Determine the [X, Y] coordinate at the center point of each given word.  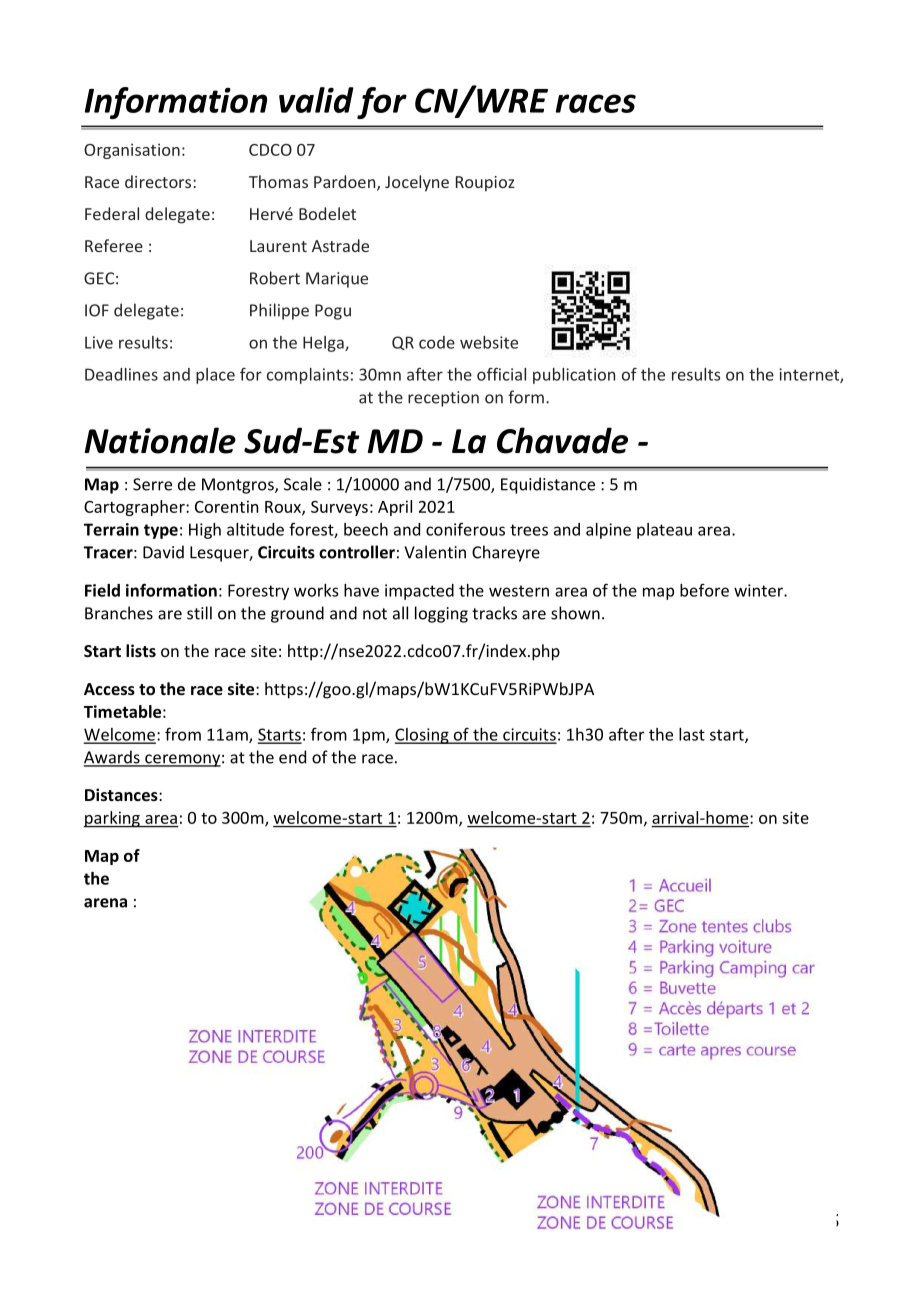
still [199, 613]
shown [575, 613]
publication [574, 376]
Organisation [132, 151]
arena [105, 903]
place [215, 376]
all [400, 613]
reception [443, 399]
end [292, 757]
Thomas [278, 181]
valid [316, 100]
